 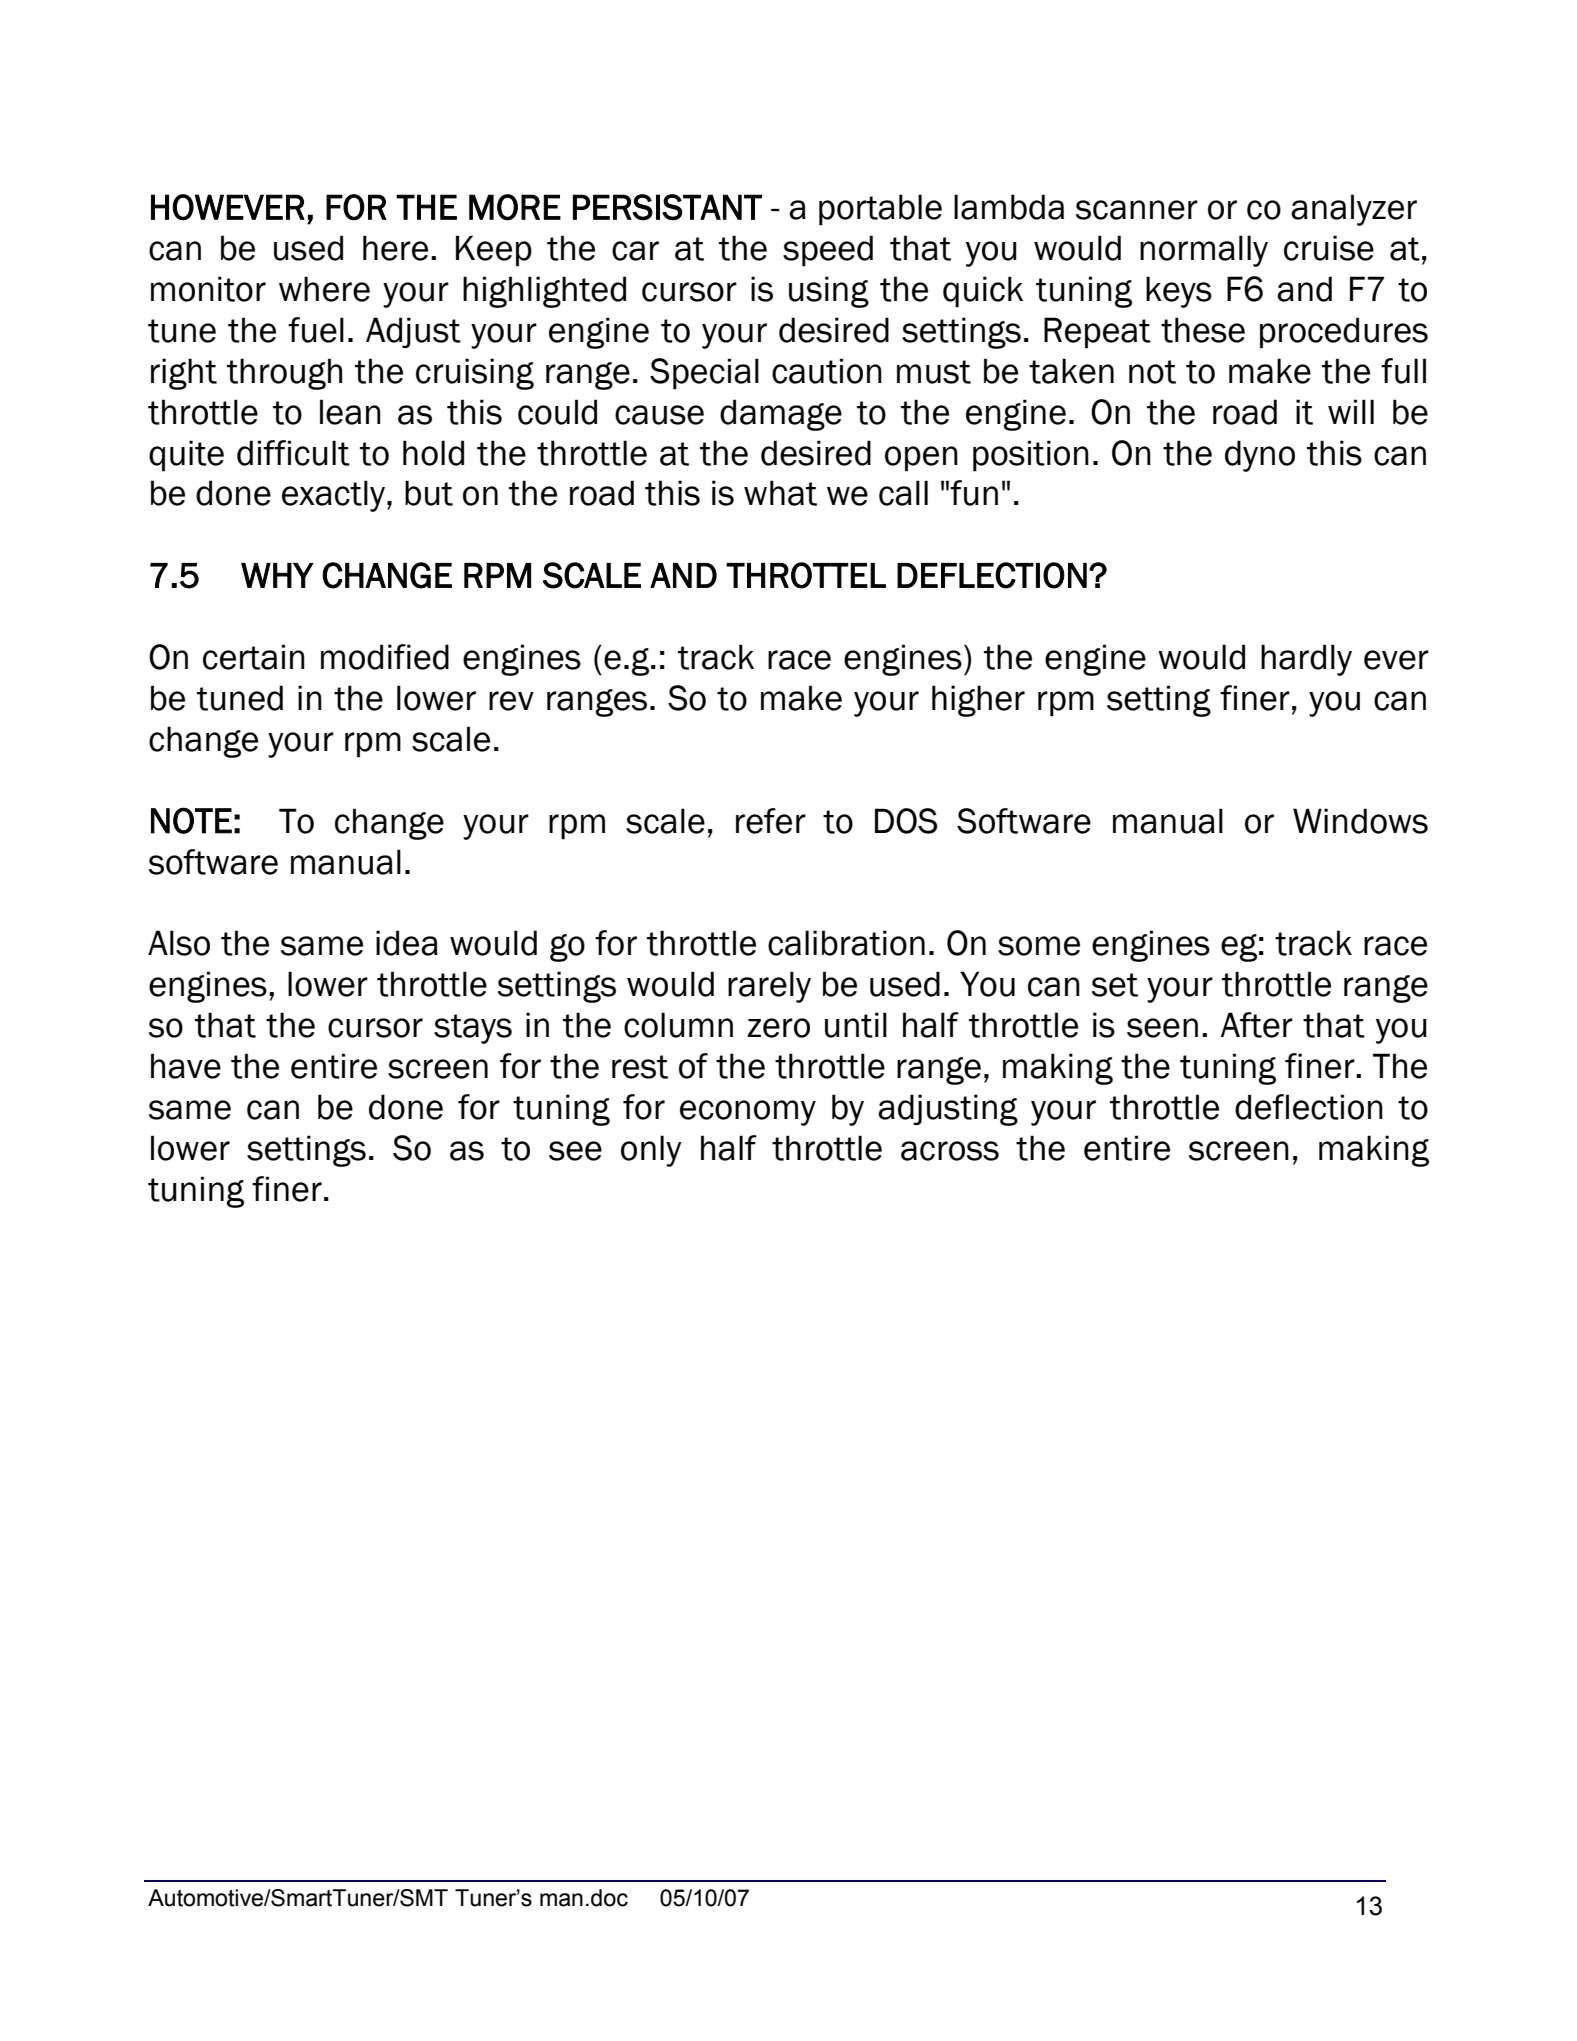 I want to click on speed, so click(x=828, y=251).
